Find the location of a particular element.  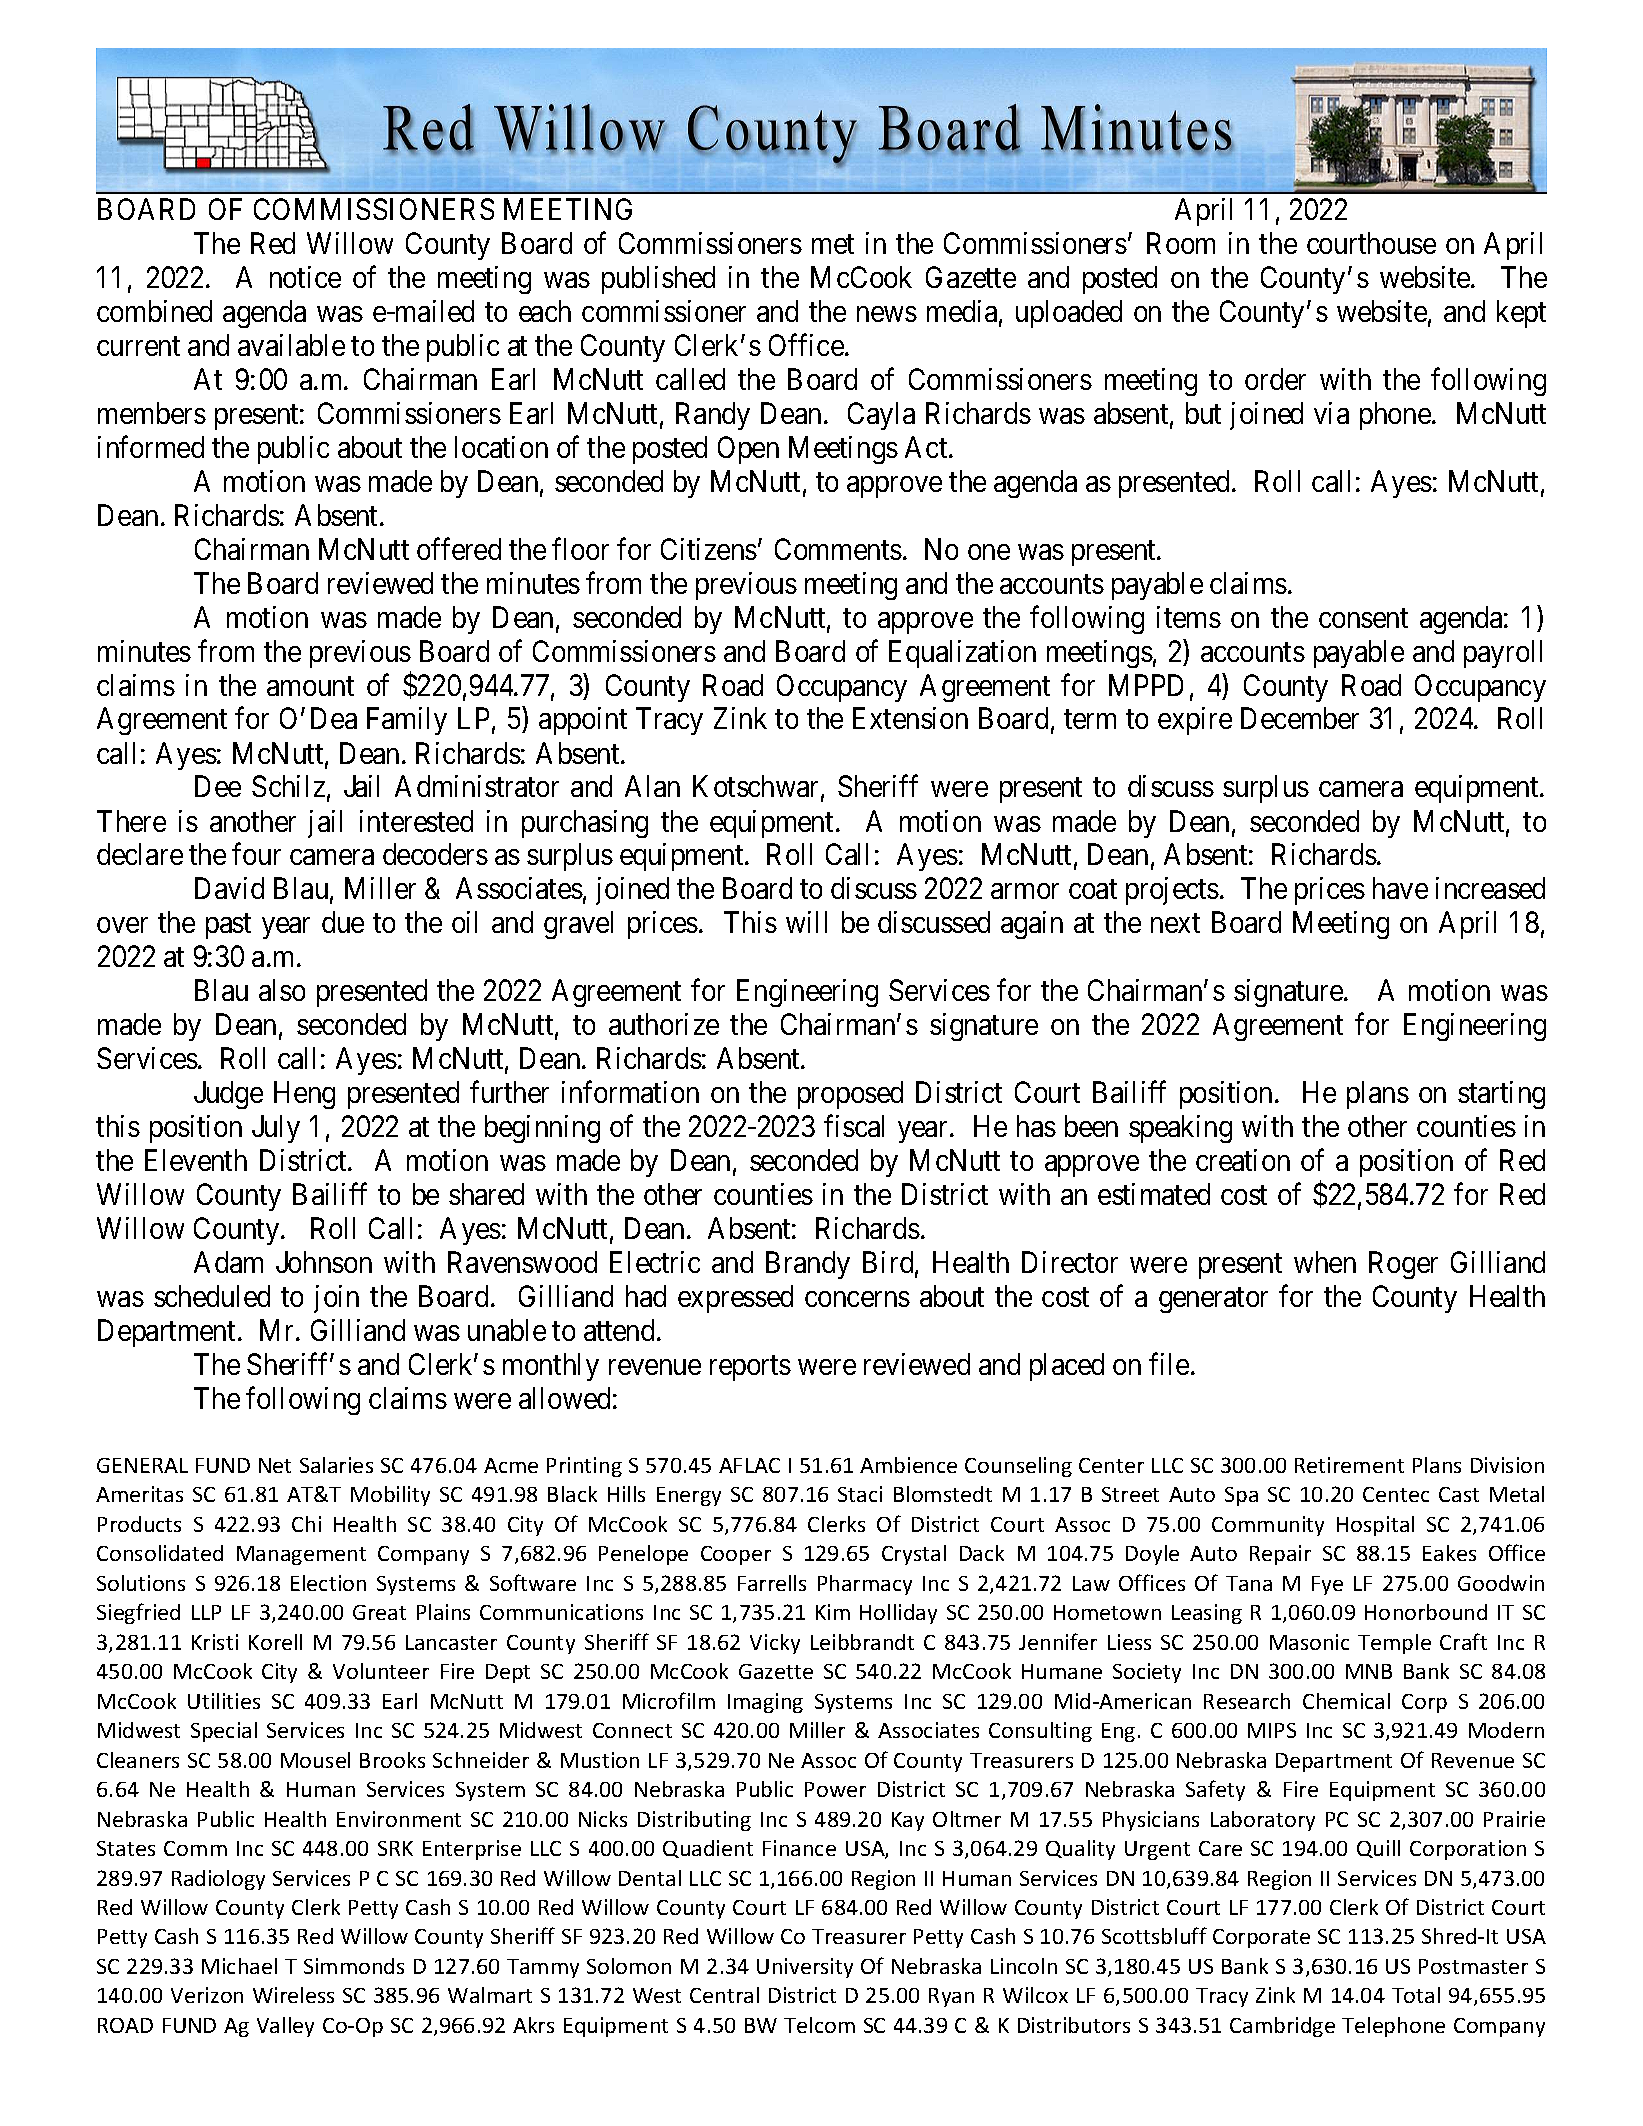

Alan is located at coordinates (652, 786).
